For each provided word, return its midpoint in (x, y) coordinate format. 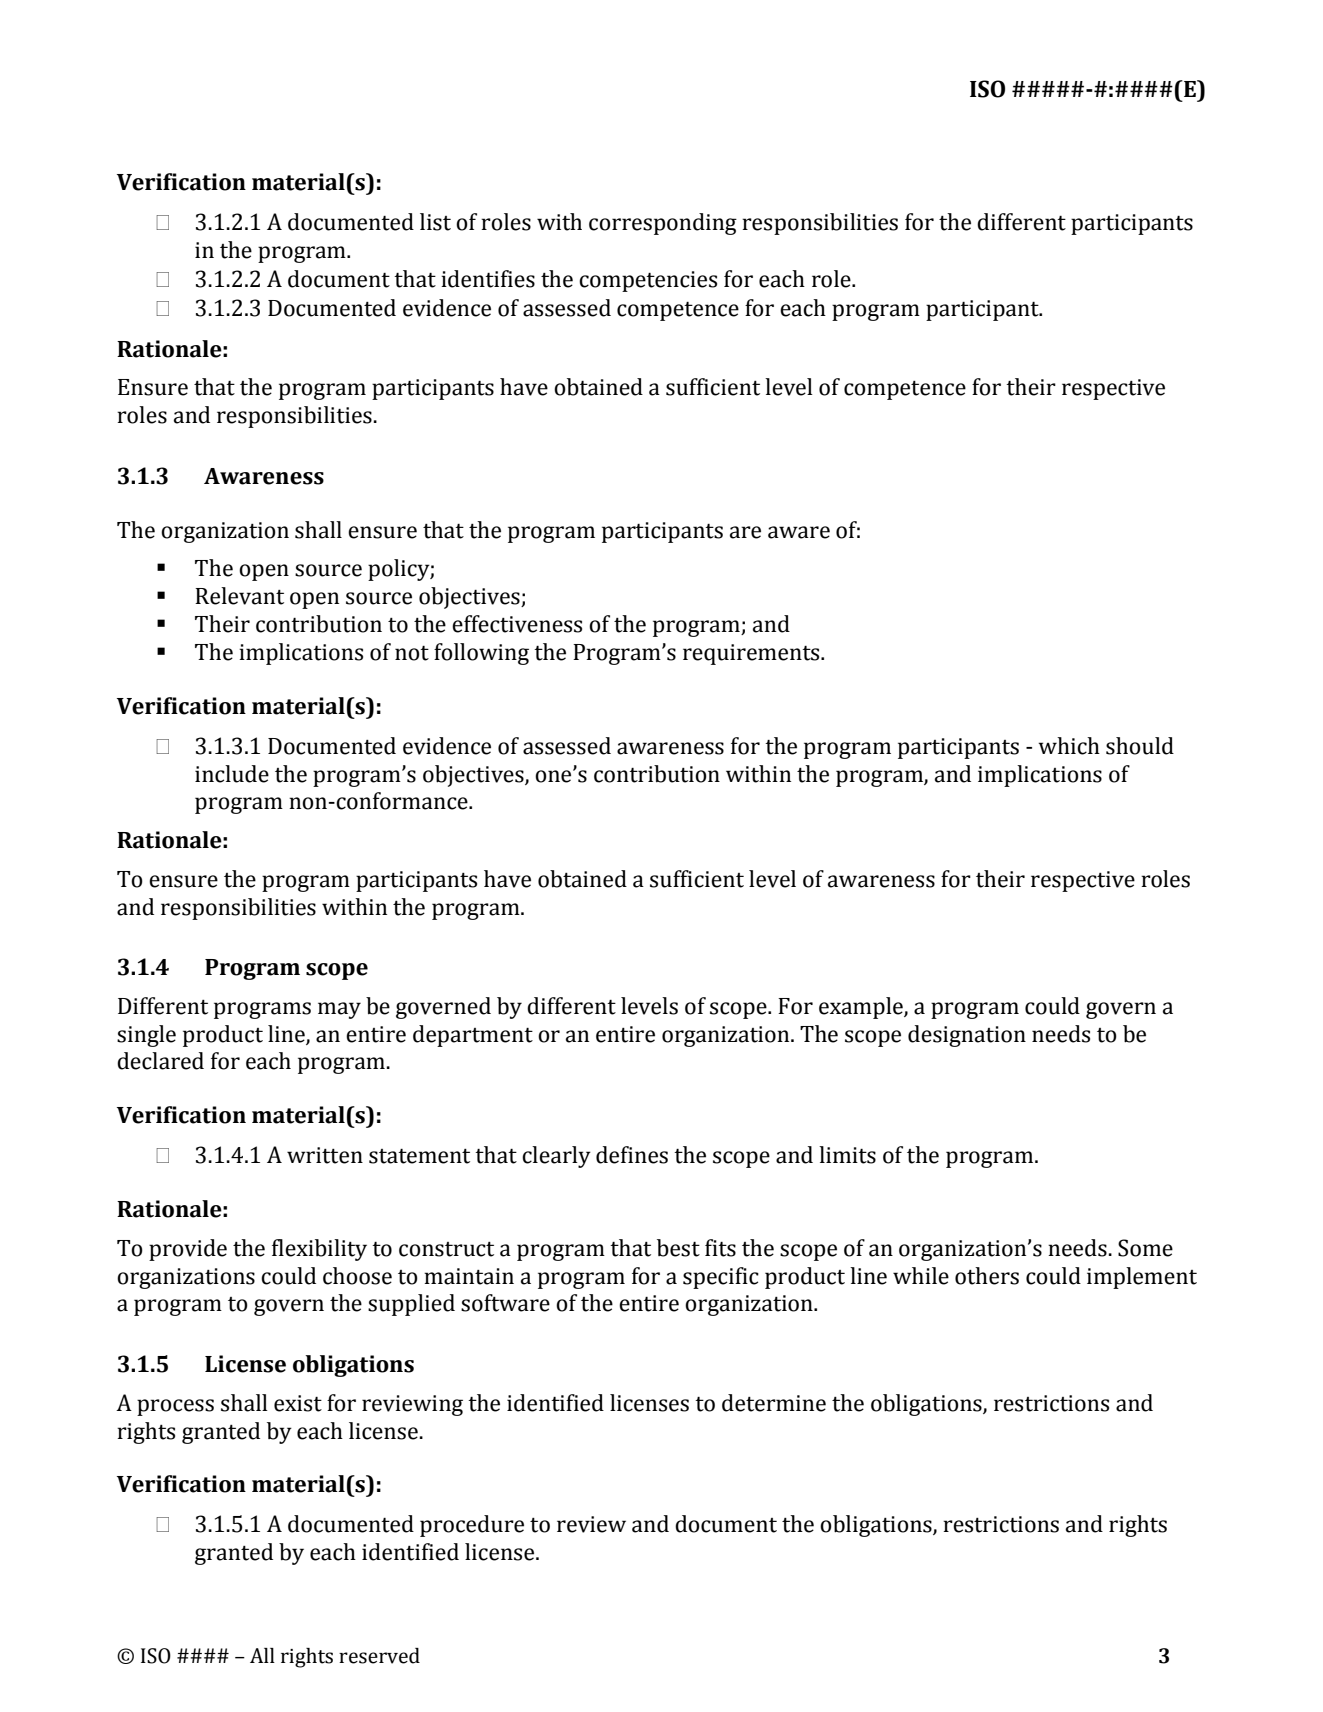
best (678, 1248)
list (435, 222)
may (339, 1010)
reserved (379, 1656)
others (987, 1276)
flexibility (319, 1250)
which (1069, 746)
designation (967, 1036)
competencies (648, 281)
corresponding (663, 224)
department (473, 1036)
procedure (472, 1526)
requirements (752, 654)
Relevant (239, 596)
